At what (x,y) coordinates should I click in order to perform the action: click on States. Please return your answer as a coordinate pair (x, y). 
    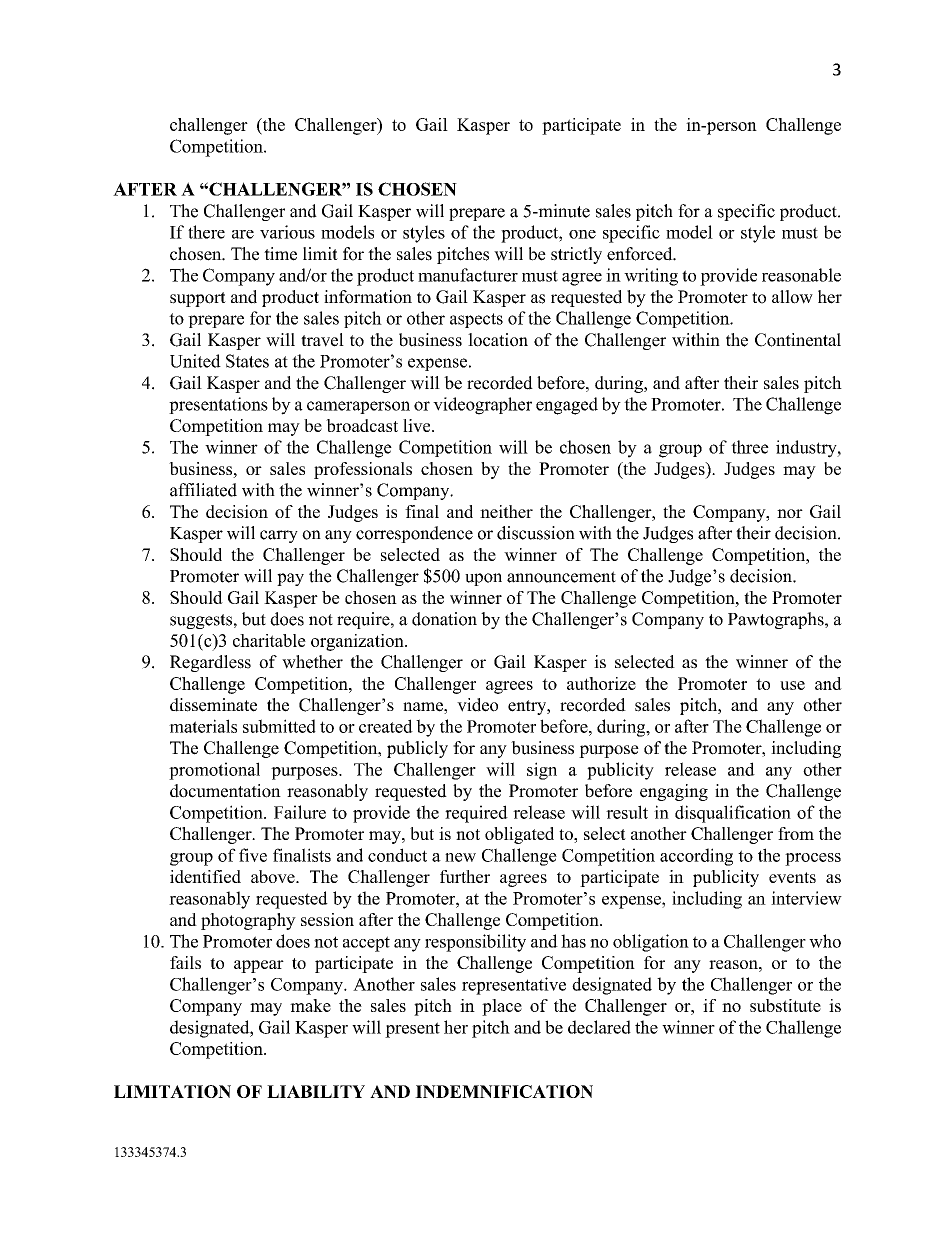
    Looking at the image, I should click on (247, 361).
